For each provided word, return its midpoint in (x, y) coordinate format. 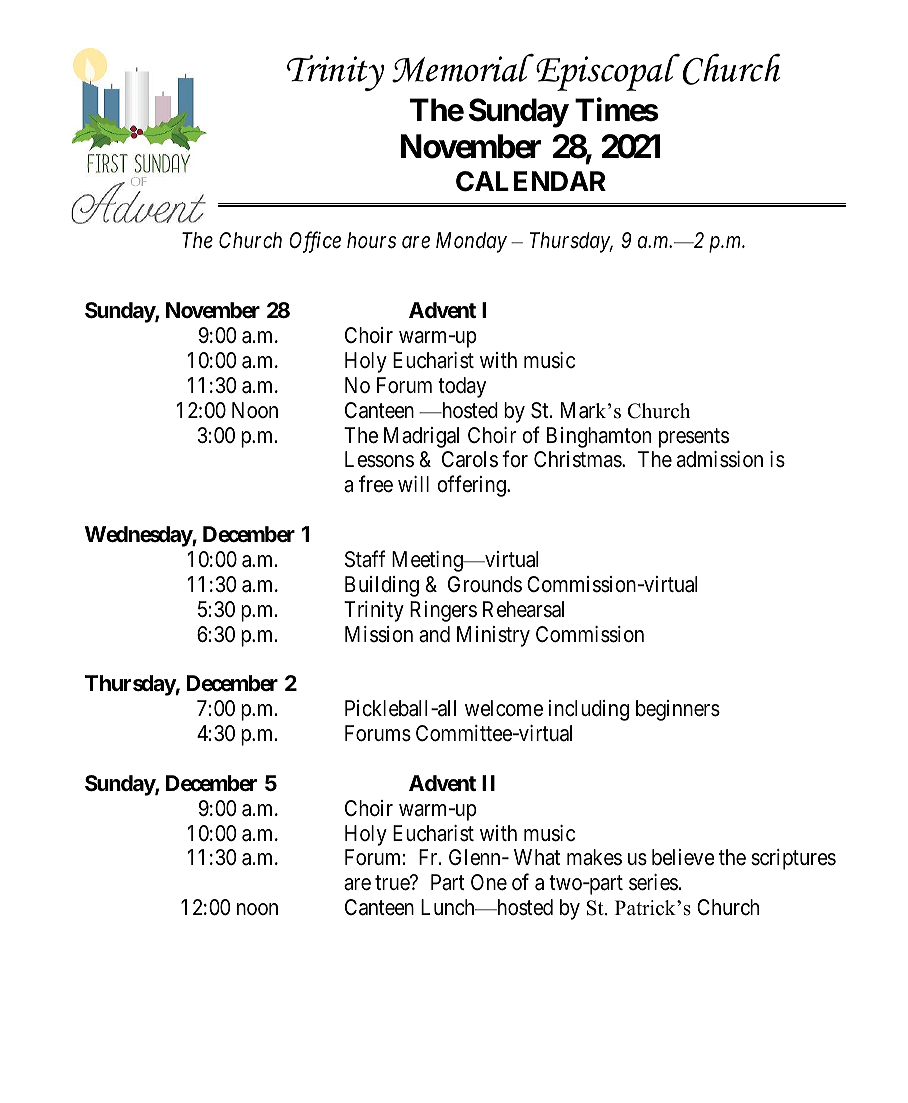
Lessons (379, 459)
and (434, 634)
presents (694, 438)
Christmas (578, 459)
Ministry (493, 636)
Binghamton (599, 437)
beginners (678, 710)
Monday (471, 242)
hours (371, 240)
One (489, 882)
